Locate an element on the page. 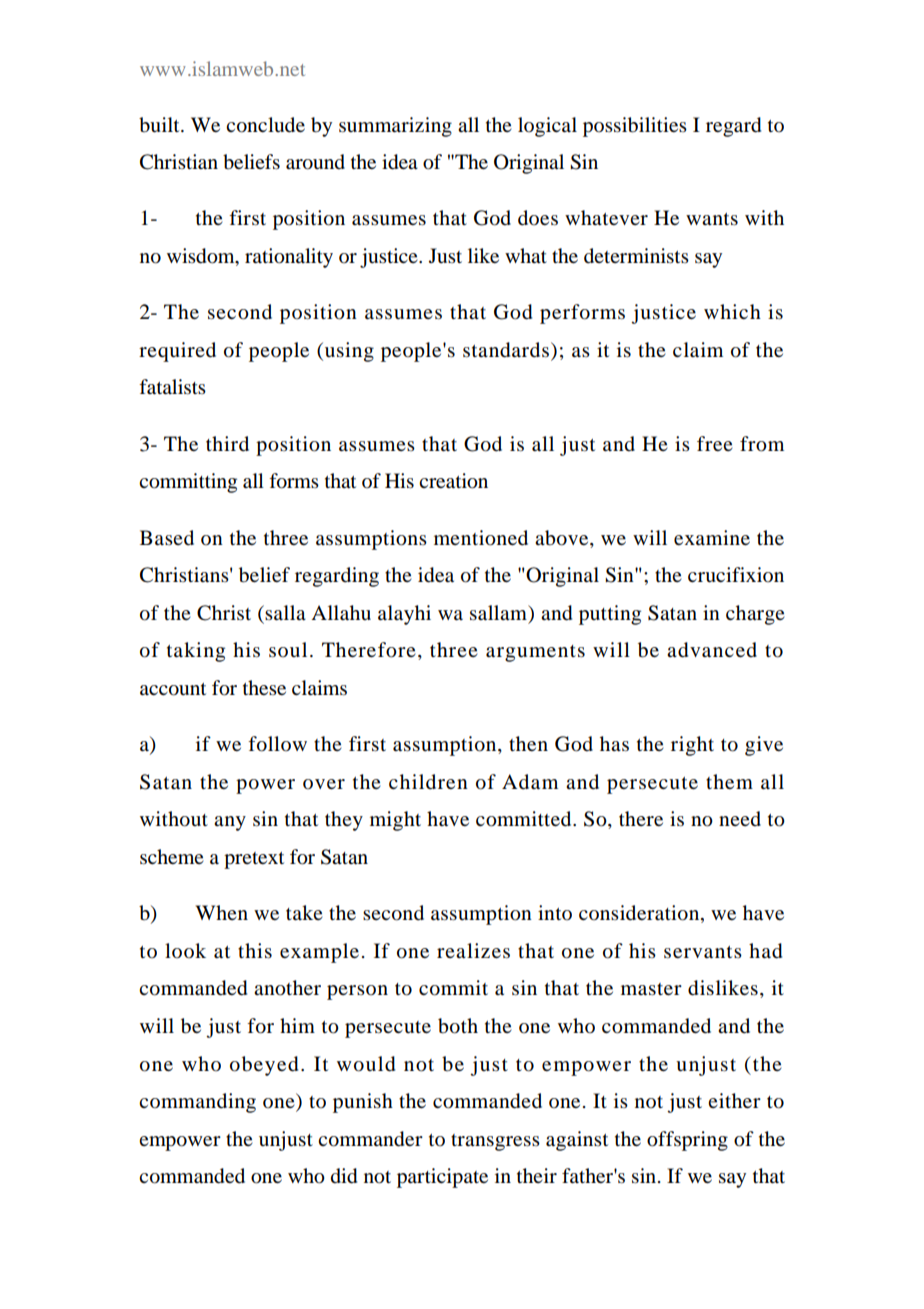  alayhi is located at coordinates (404, 615).
